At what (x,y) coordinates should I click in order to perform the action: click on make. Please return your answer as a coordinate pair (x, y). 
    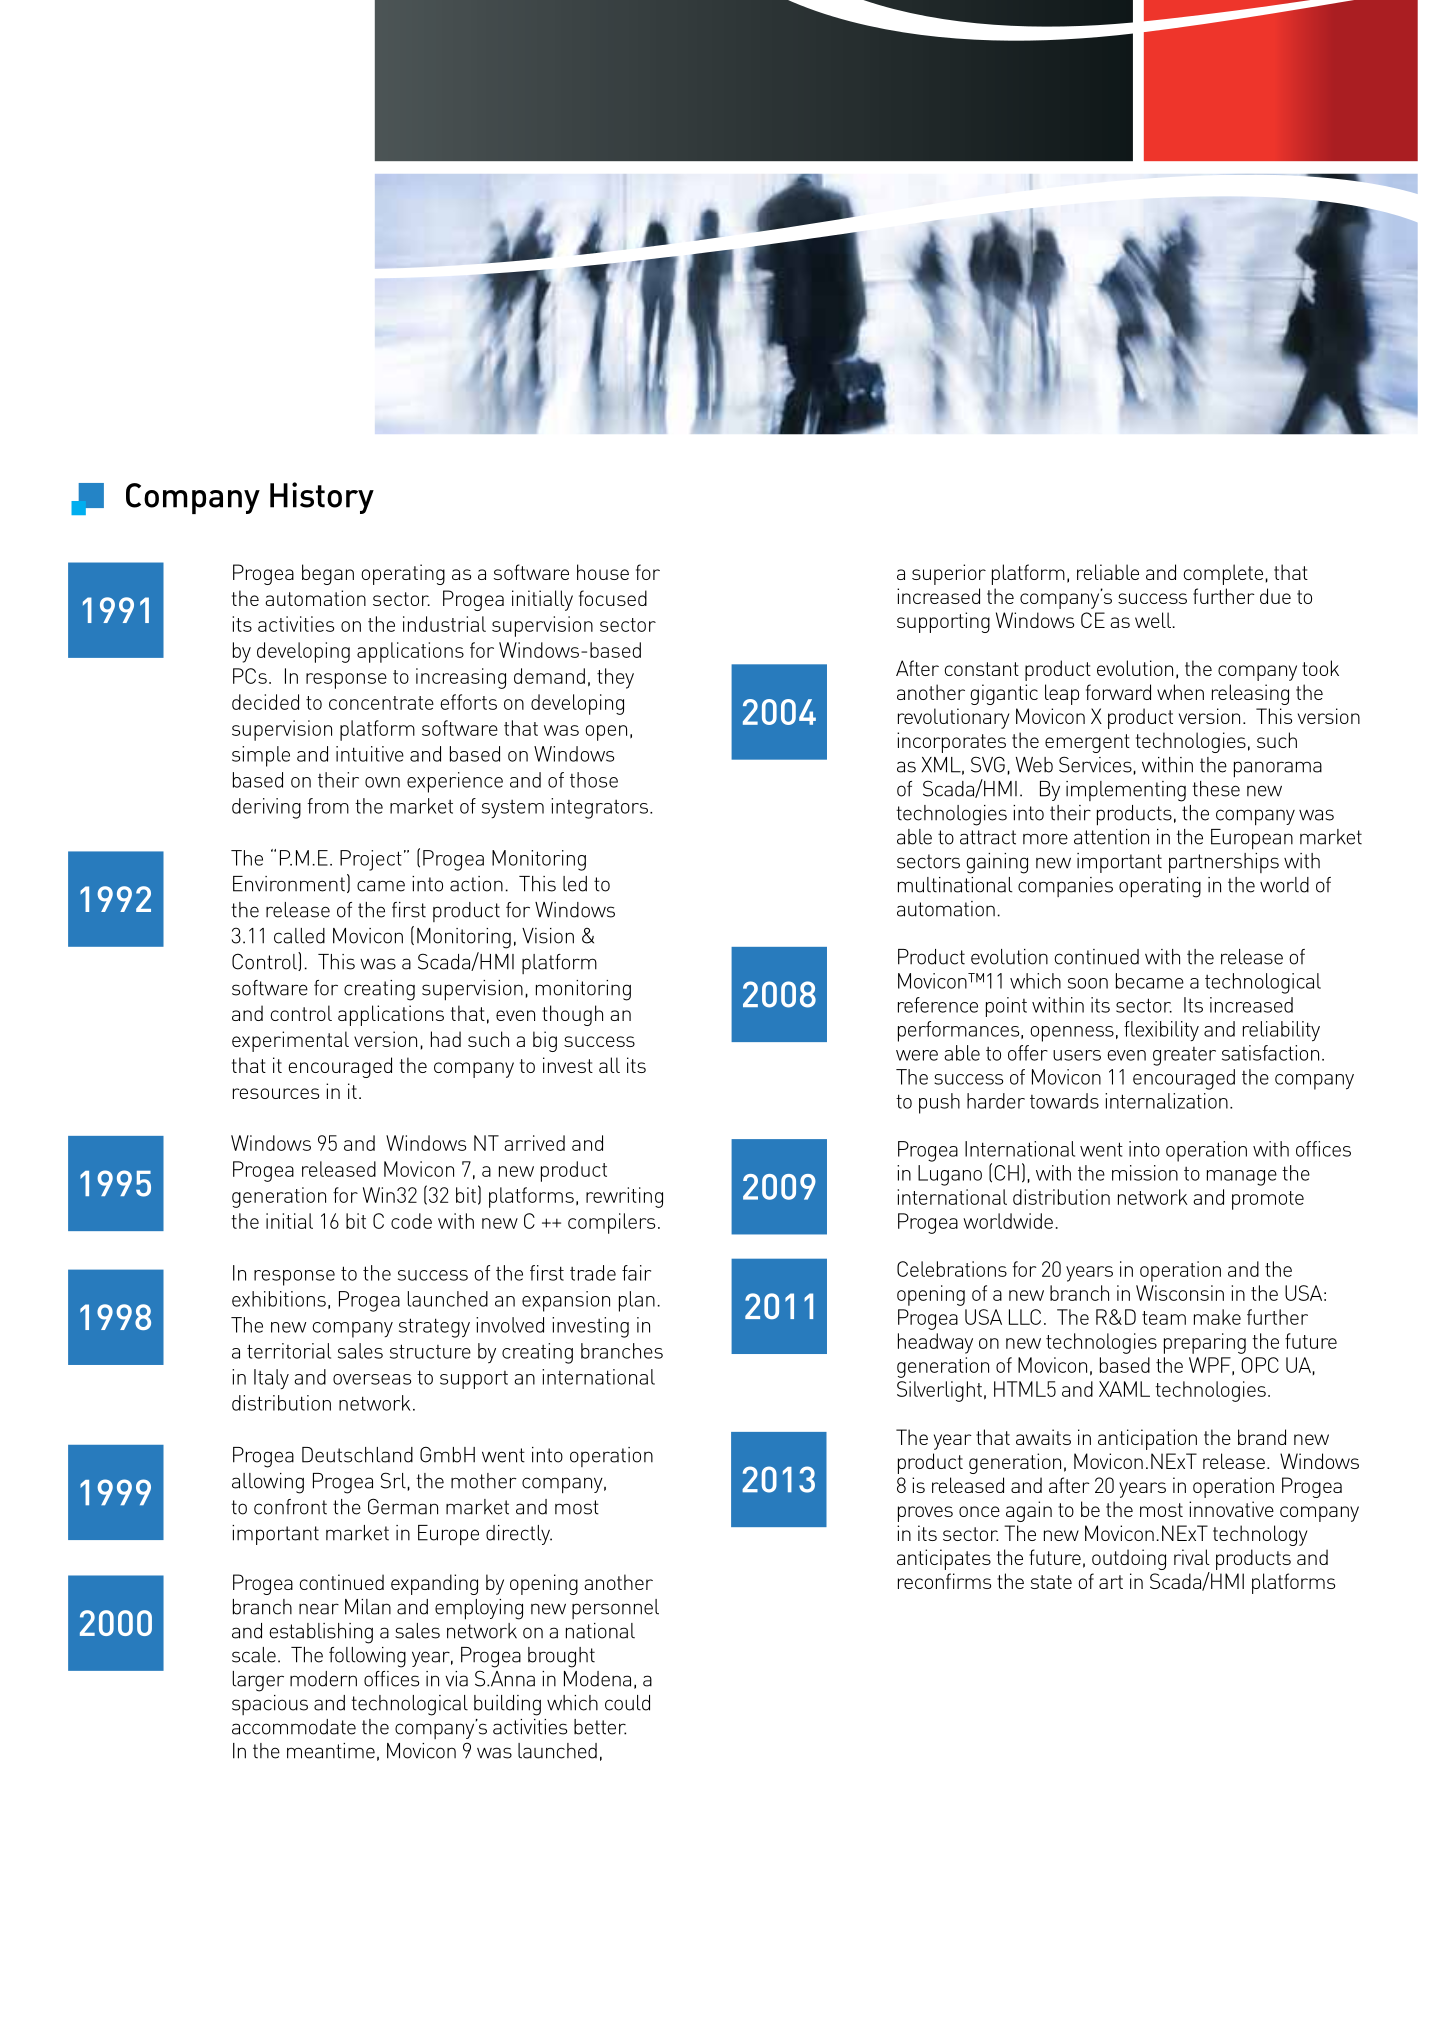
    Looking at the image, I should click on (1217, 1317).
